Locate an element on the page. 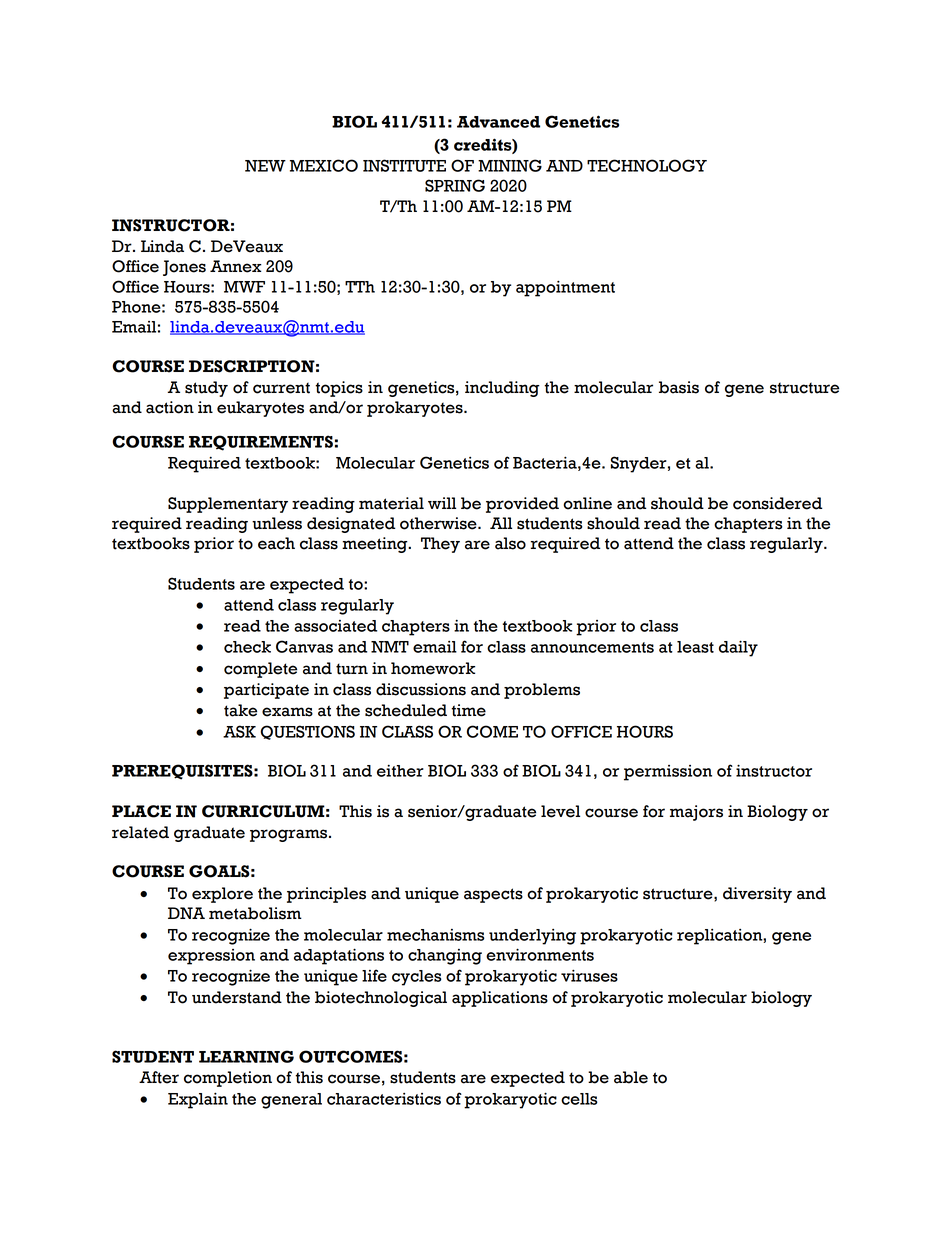 The image size is (952, 1233). completion is located at coordinates (228, 1079).
